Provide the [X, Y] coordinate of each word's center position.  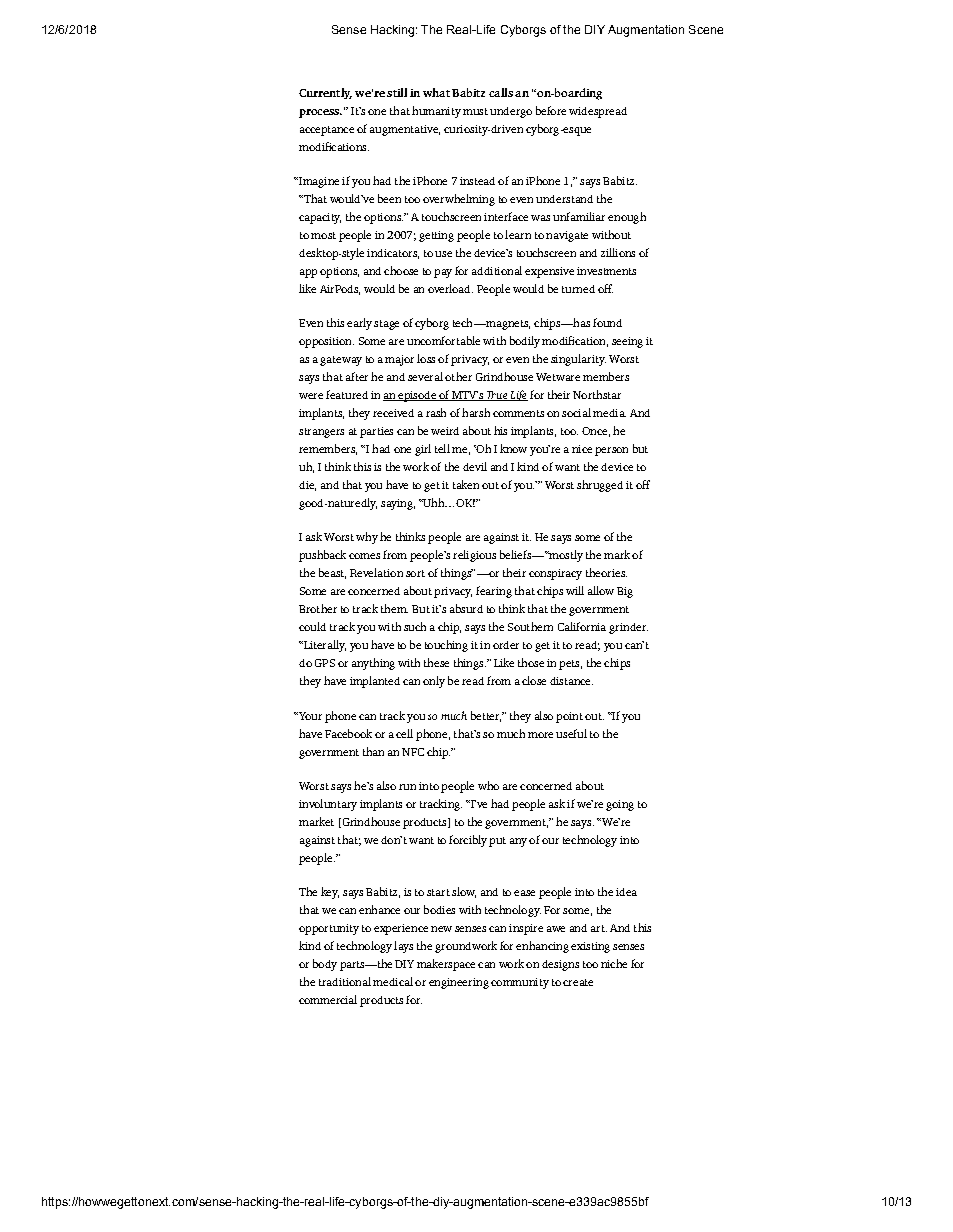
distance [571, 681]
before [551, 110]
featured [347, 394]
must [475, 111]
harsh [476, 412]
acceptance [327, 131]
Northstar [597, 394]
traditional [345, 981]
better [486, 716]
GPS [325, 663]
